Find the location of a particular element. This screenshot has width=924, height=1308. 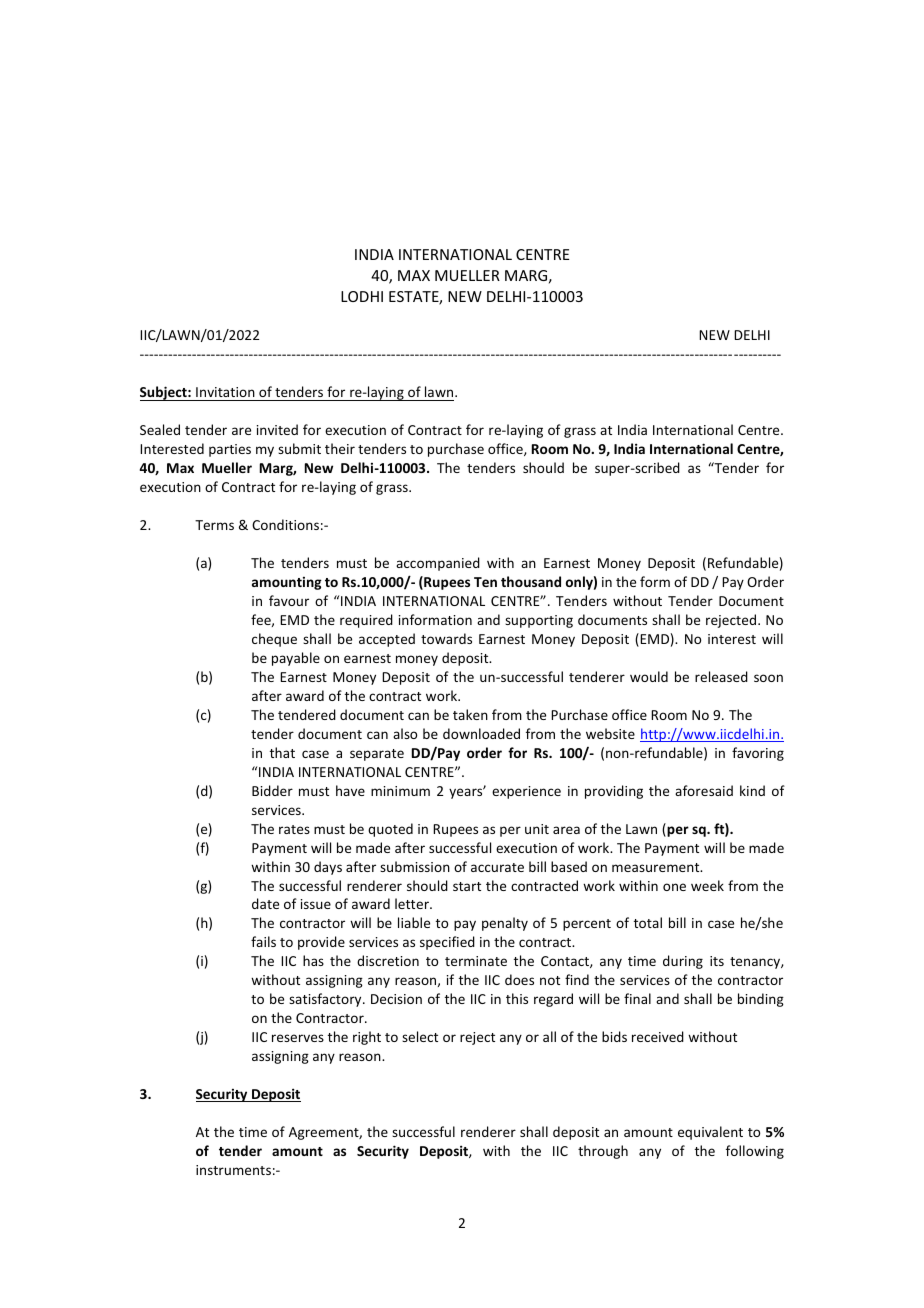

reserves is located at coordinates (298, 1038).
